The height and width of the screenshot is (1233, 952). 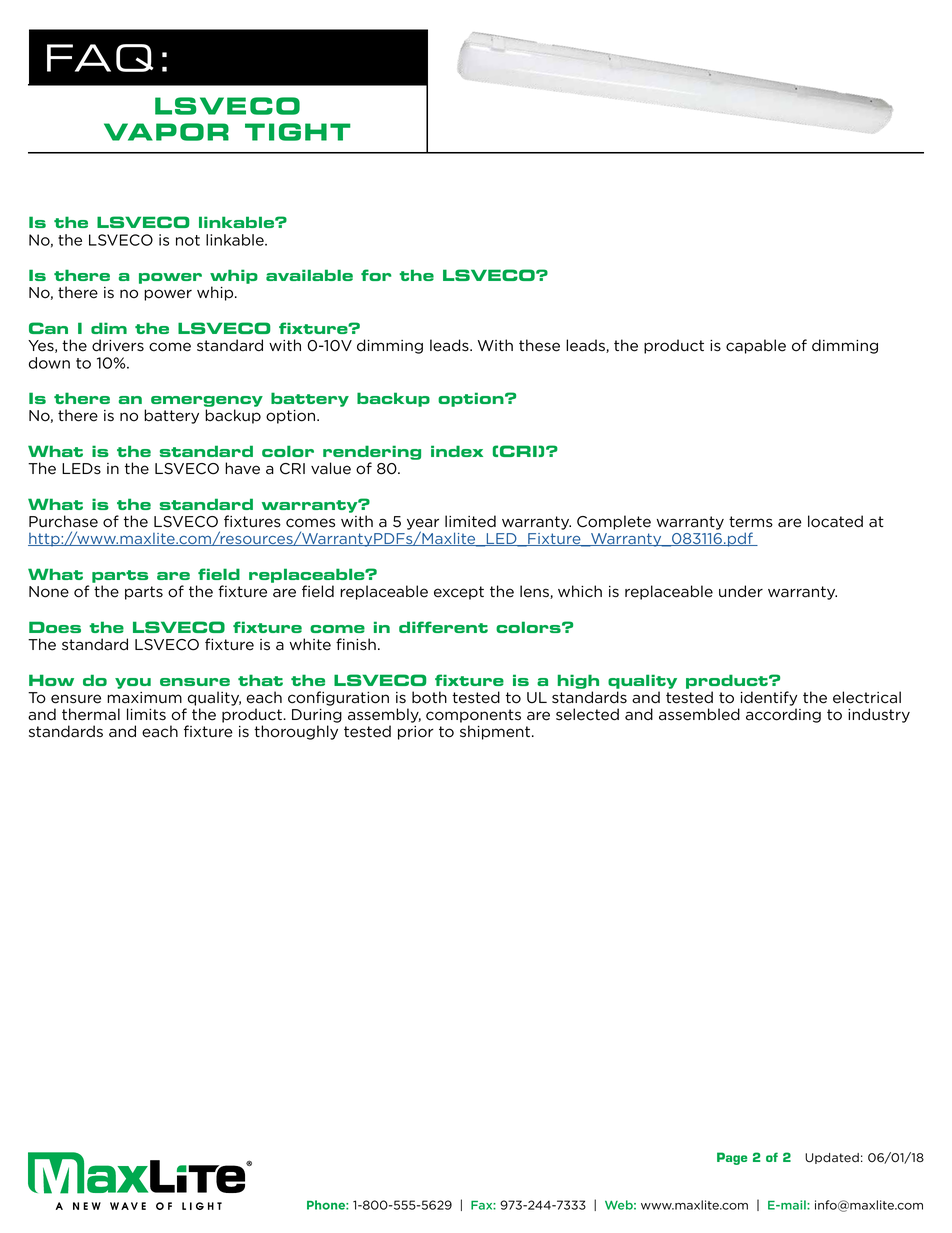 I want to click on capable, so click(x=756, y=346).
